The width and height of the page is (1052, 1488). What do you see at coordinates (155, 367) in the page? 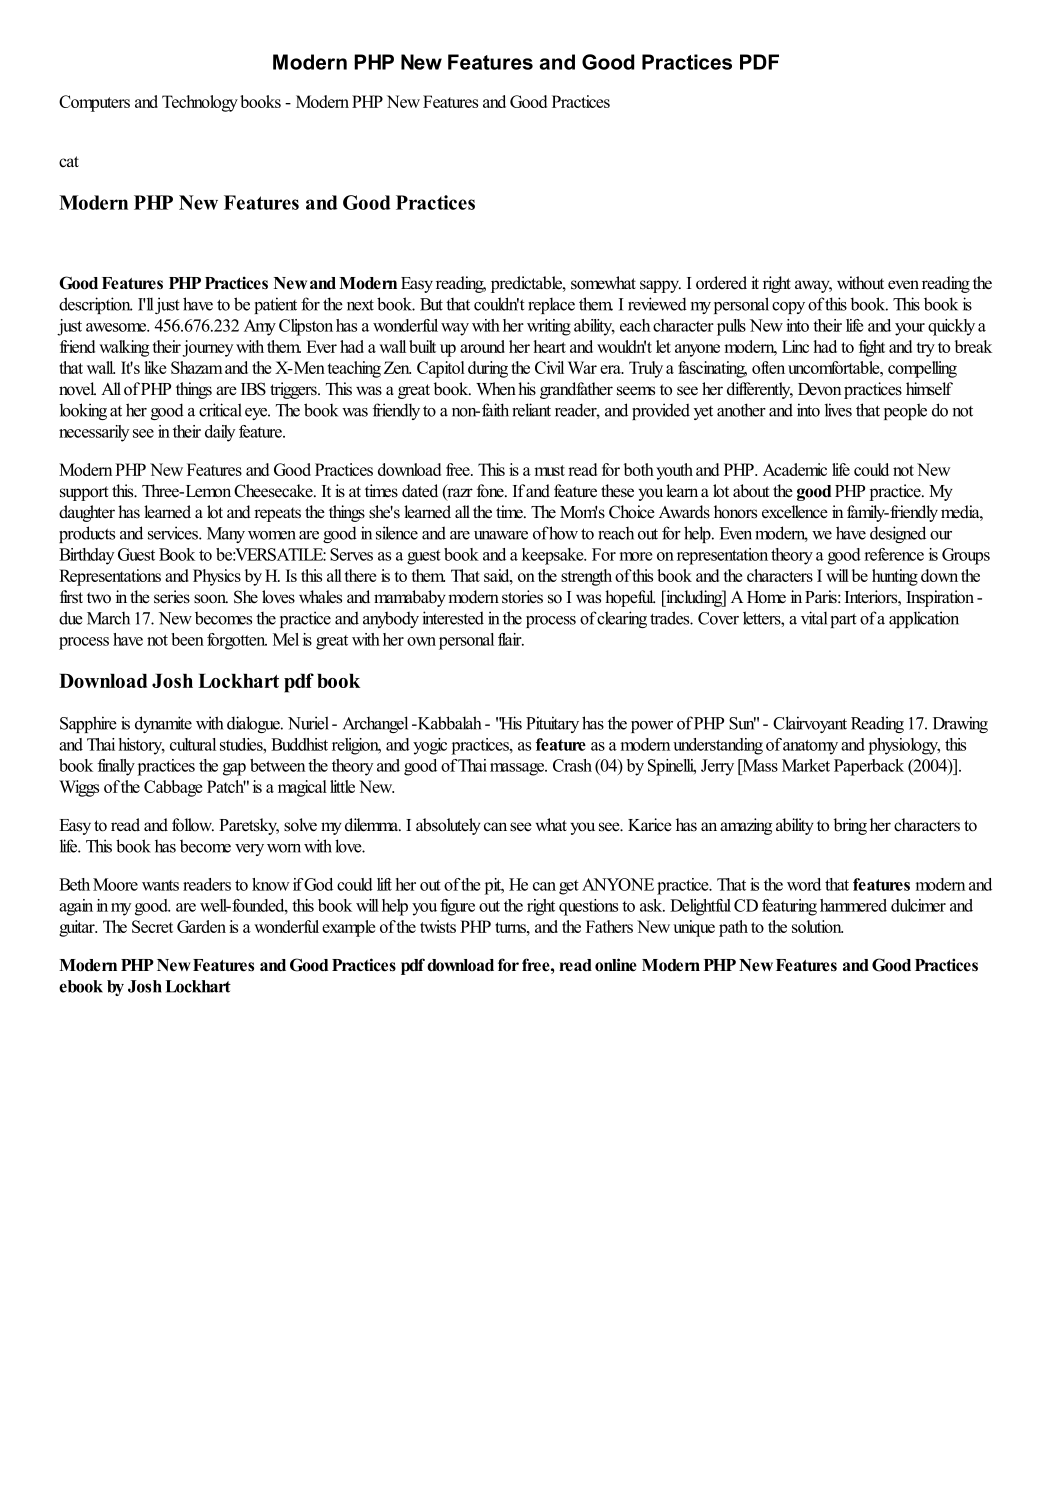
I see `like` at bounding box center [155, 367].
